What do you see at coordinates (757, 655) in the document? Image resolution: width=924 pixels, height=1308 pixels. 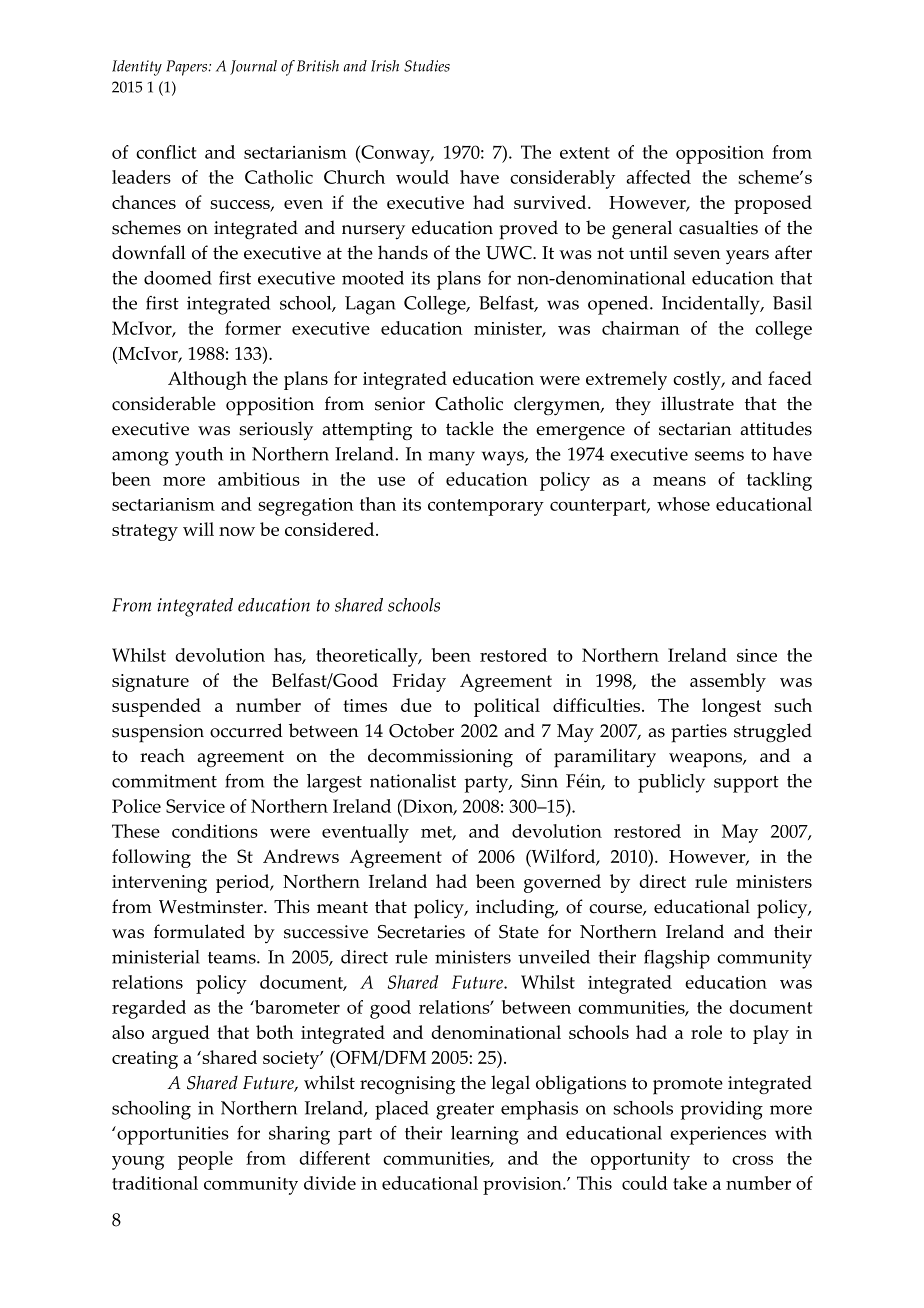 I see `since` at bounding box center [757, 655].
